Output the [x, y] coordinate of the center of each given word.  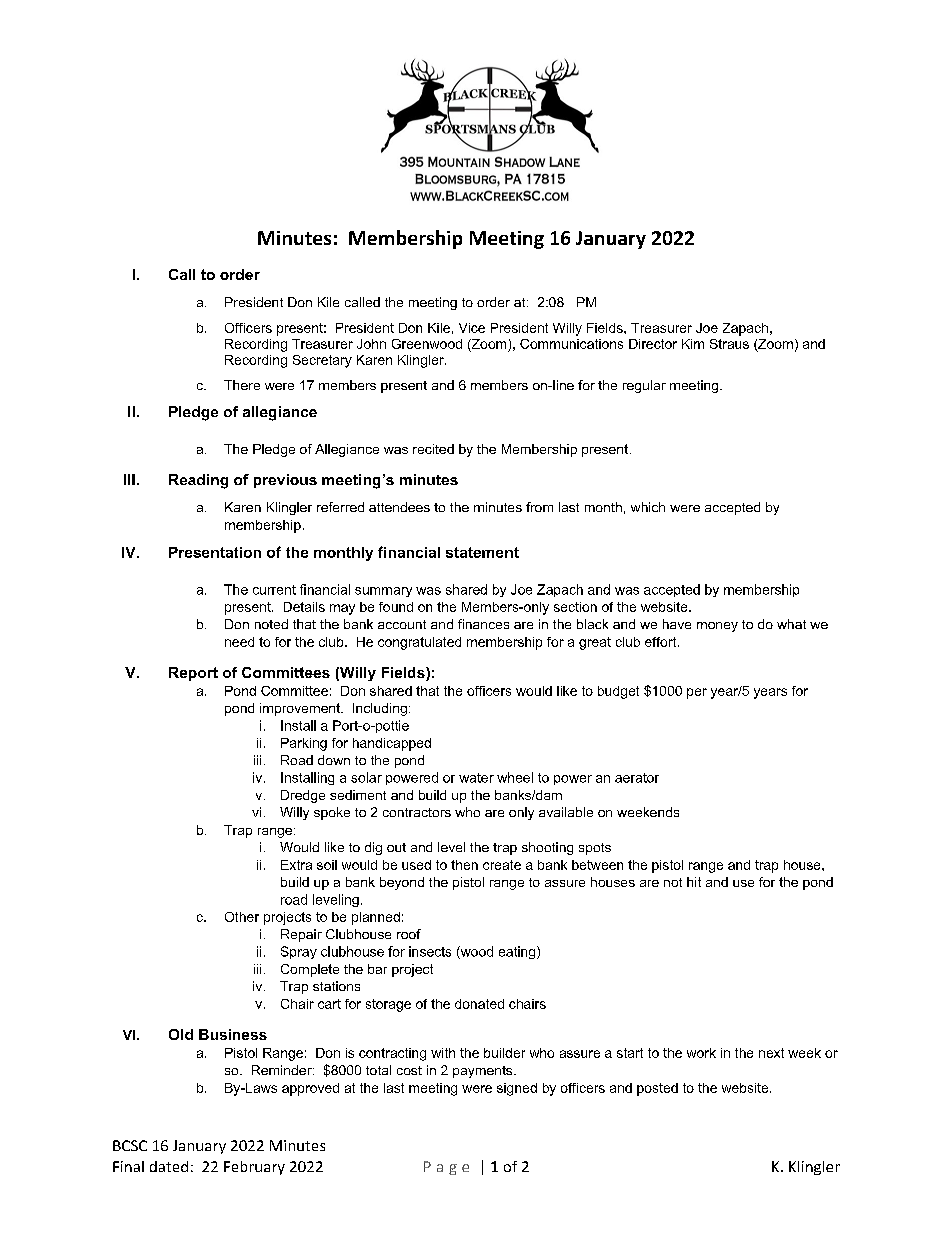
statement [482, 552]
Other [242, 917]
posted [657, 1089]
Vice [472, 328]
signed [517, 1089]
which [648, 507]
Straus [729, 344]
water [476, 778]
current [274, 590]
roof [409, 934]
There [242, 385]
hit [694, 882]
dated [169, 1166]
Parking [304, 744]
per [697, 693]
